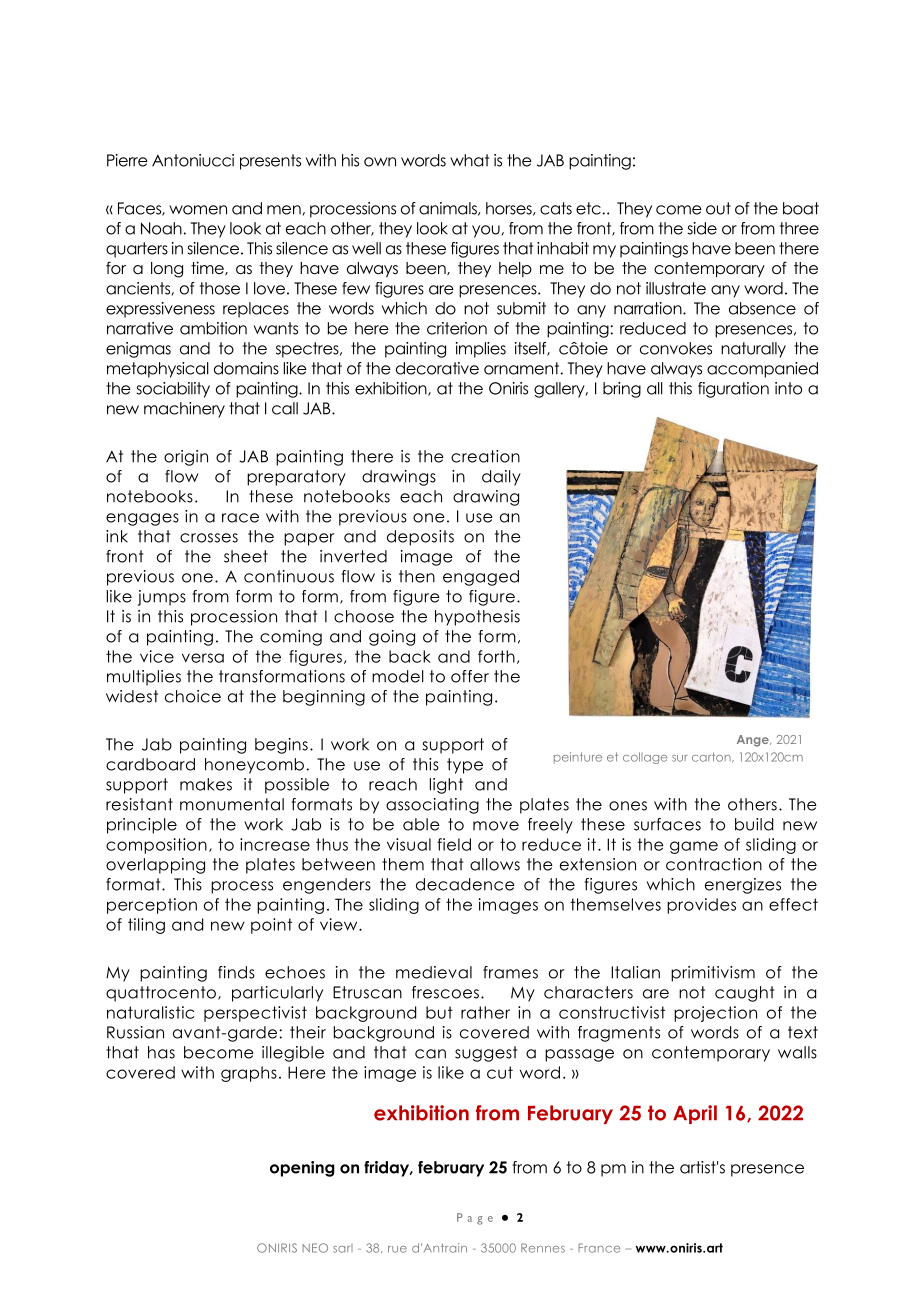 The width and height of the document is (924, 1308). What do you see at coordinates (754, 741) in the document?
I see `Ange` at bounding box center [754, 741].
